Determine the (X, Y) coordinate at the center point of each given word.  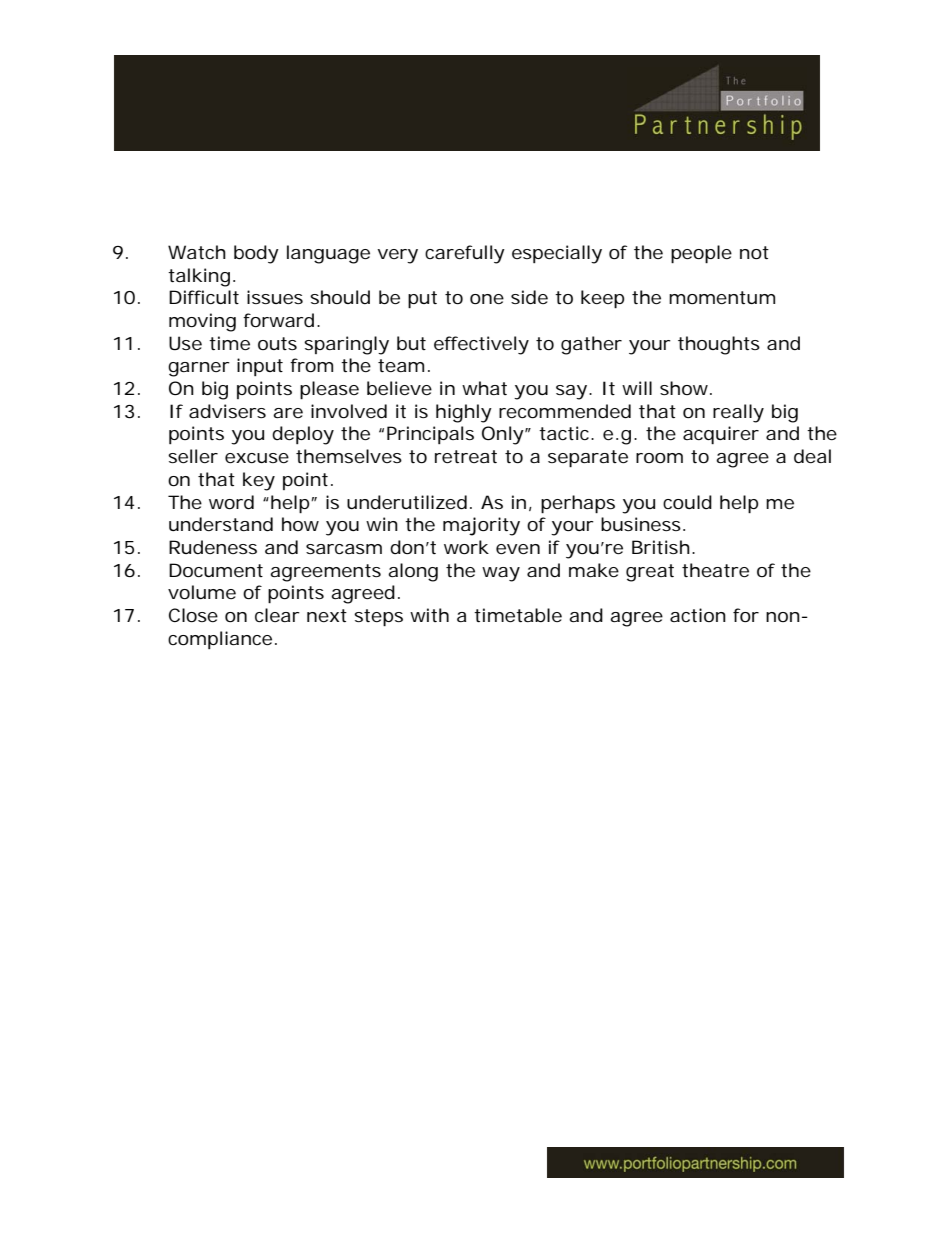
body (256, 254)
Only (503, 435)
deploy (303, 435)
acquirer (721, 435)
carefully (465, 254)
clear (277, 615)
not (754, 252)
